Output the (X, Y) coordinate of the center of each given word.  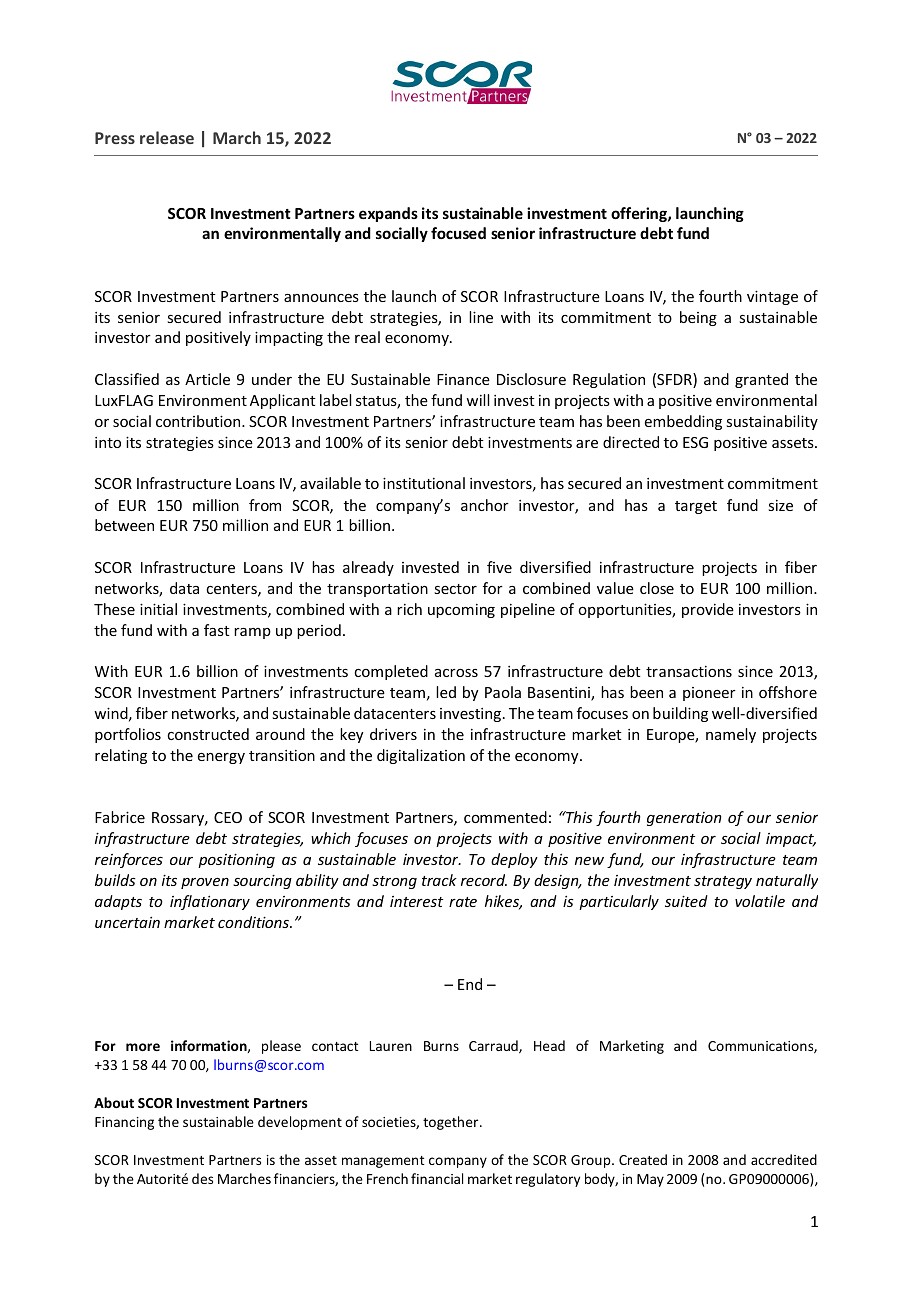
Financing (124, 1123)
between (124, 525)
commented (505, 817)
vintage (772, 297)
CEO (228, 817)
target (696, 507)
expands (388, 214)
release (167, 137)
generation (684, 819)
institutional (424, 483)
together (452, 1123)
